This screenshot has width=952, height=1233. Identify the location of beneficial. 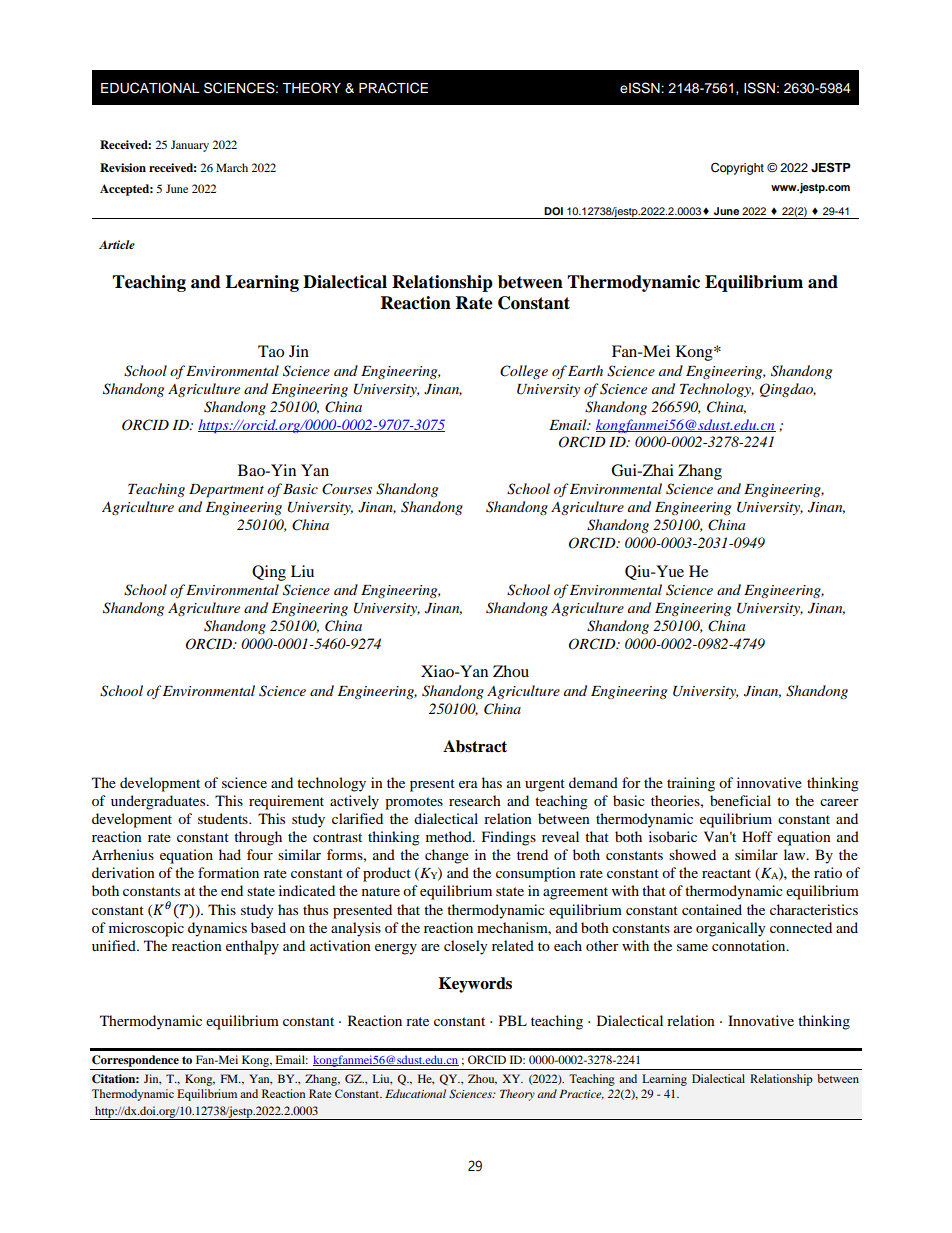
(740, 800).
